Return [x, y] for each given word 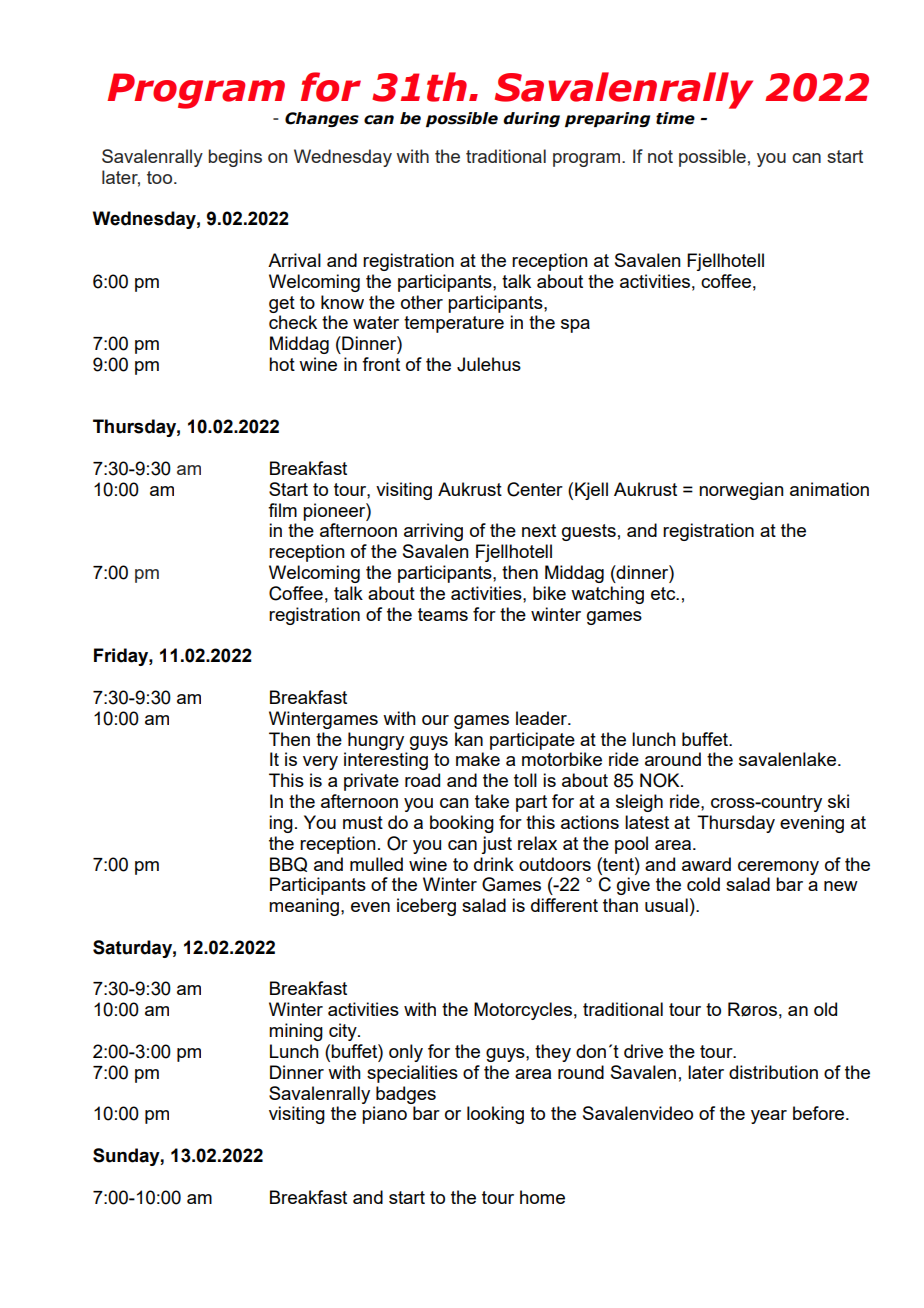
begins [235, 158]
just [496, 845]
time [675, 118]
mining [296, 1032]
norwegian [741, 491]
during [531, 119]
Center [535, 489]
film [282, 510]
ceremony [778, 868]
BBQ [288, 864]
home [542, 1197]
